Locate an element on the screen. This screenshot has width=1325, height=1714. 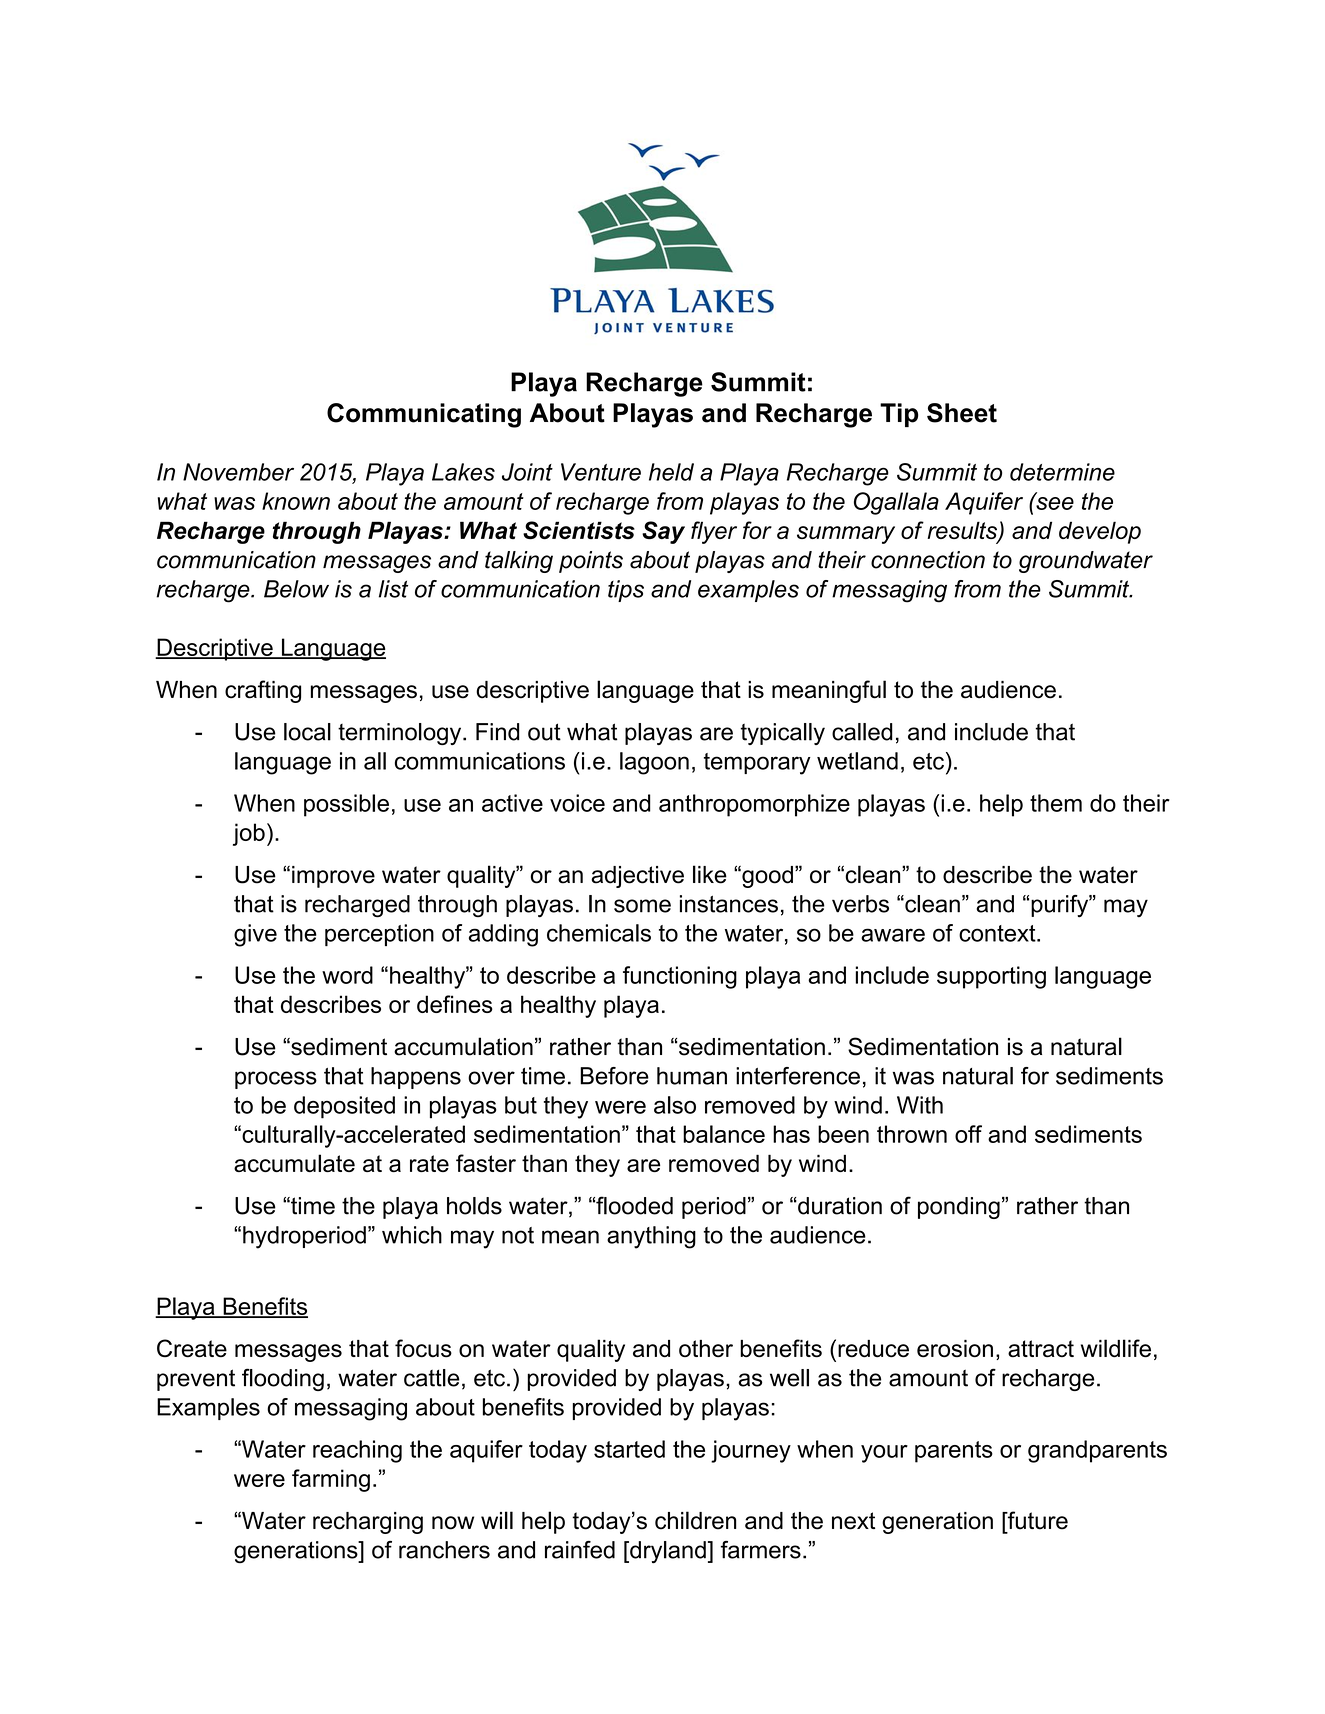
children is located at coordinates (695, 1520).
